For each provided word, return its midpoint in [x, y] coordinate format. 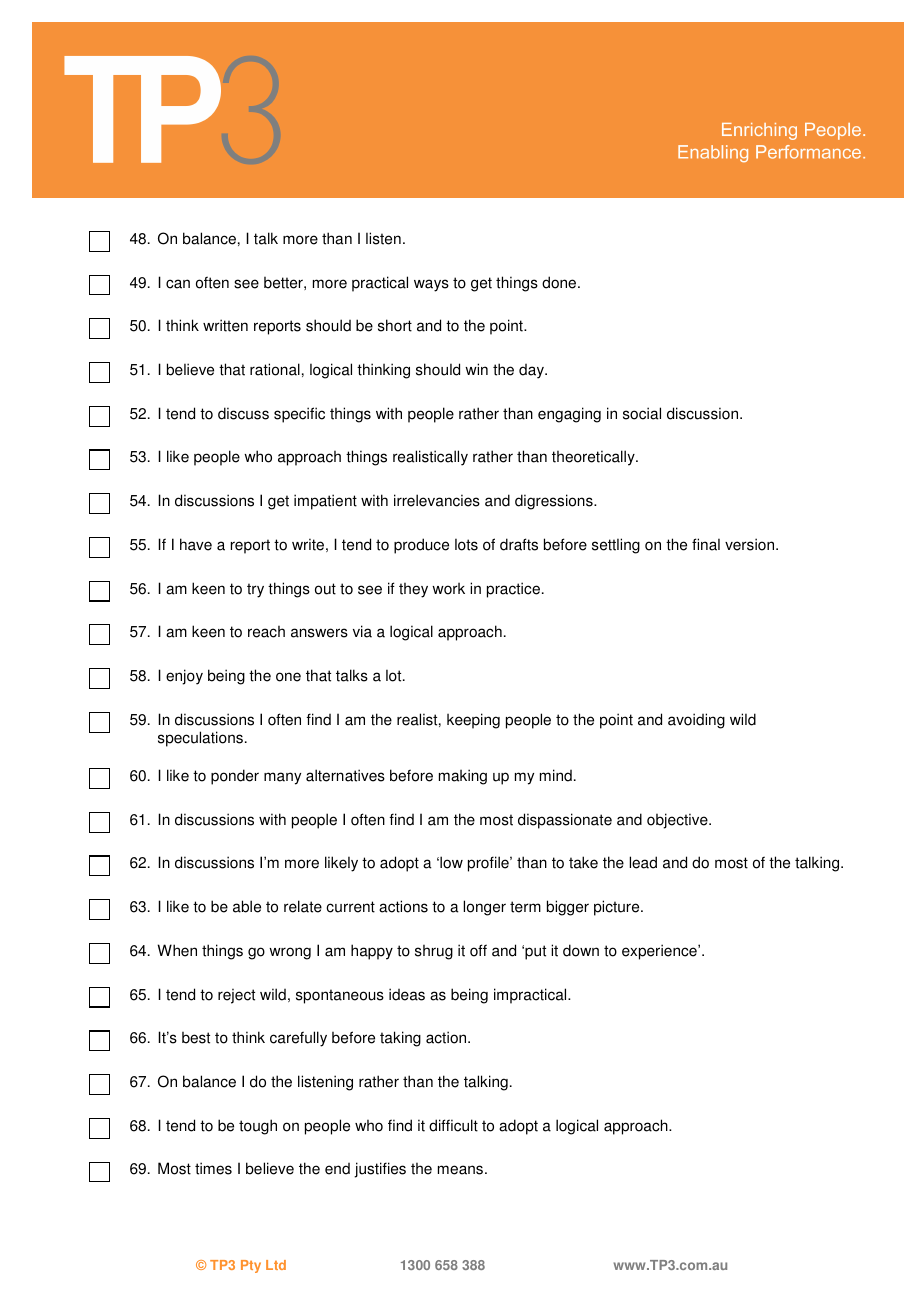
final [706, 544]
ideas [407, 994]
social [642, 413]
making [463, 777]
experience [660, 952]
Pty [251, 1266]
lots [466, 544]
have [196, 544]
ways [431, 285]
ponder [235, 777]
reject [236, 996]
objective [678, 821]
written [225, 325]
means [462, 1170]
